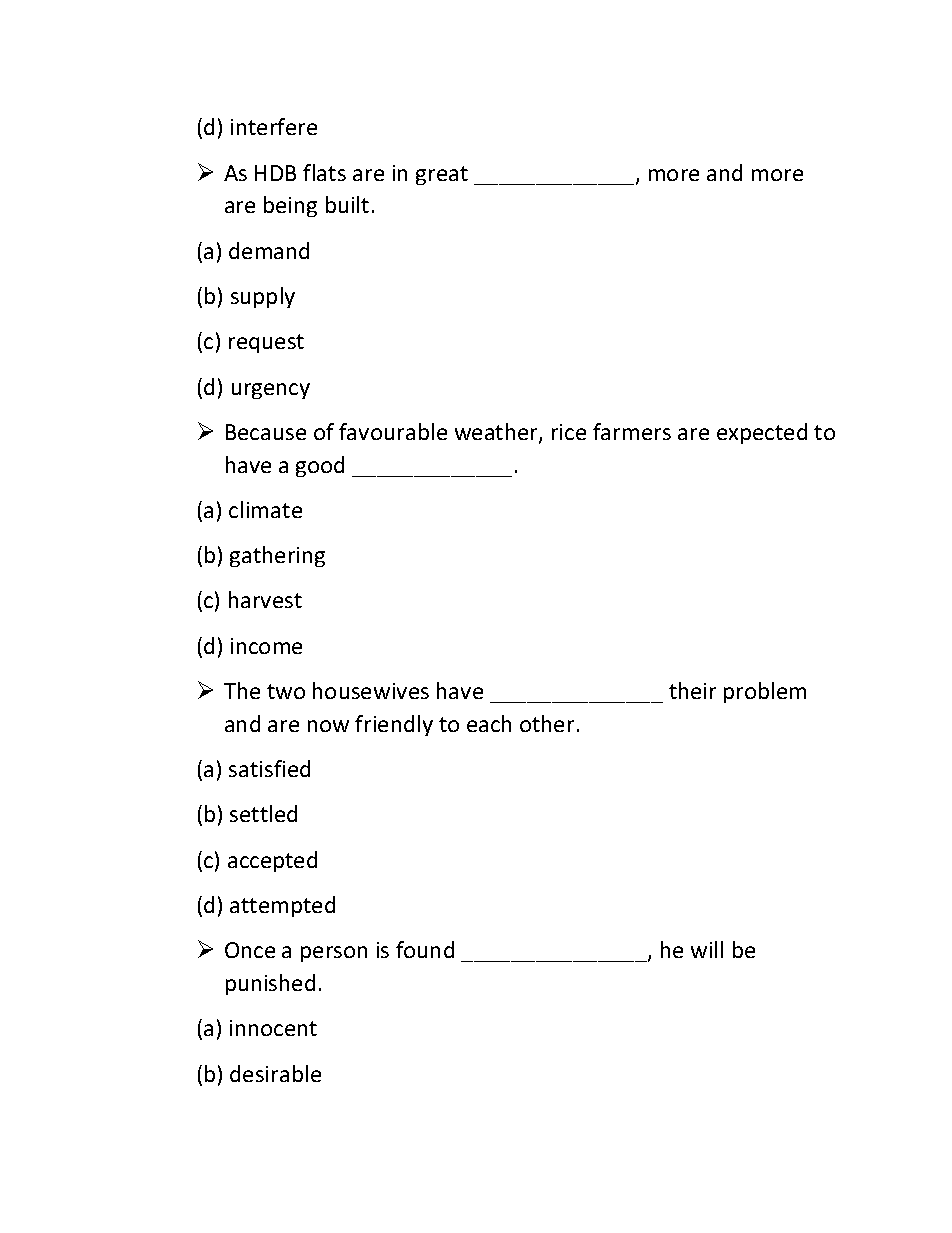 This document has height=1233, width=952. What do you see at coordinates (425, 949) in the document?
I see `found` at bounding box center [425, 949].
